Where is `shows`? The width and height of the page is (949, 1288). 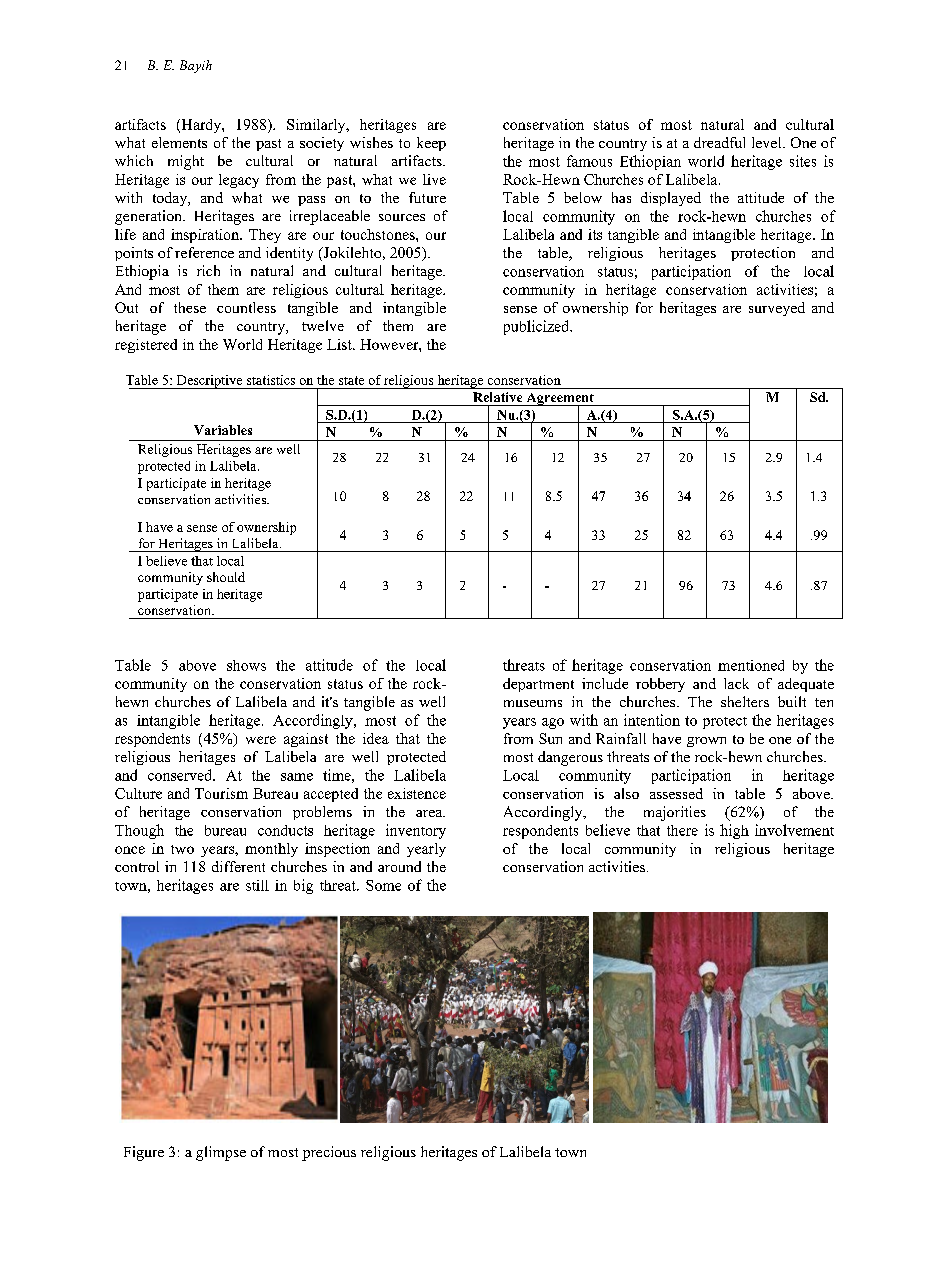
shows is located at coordinates (246, 665).
